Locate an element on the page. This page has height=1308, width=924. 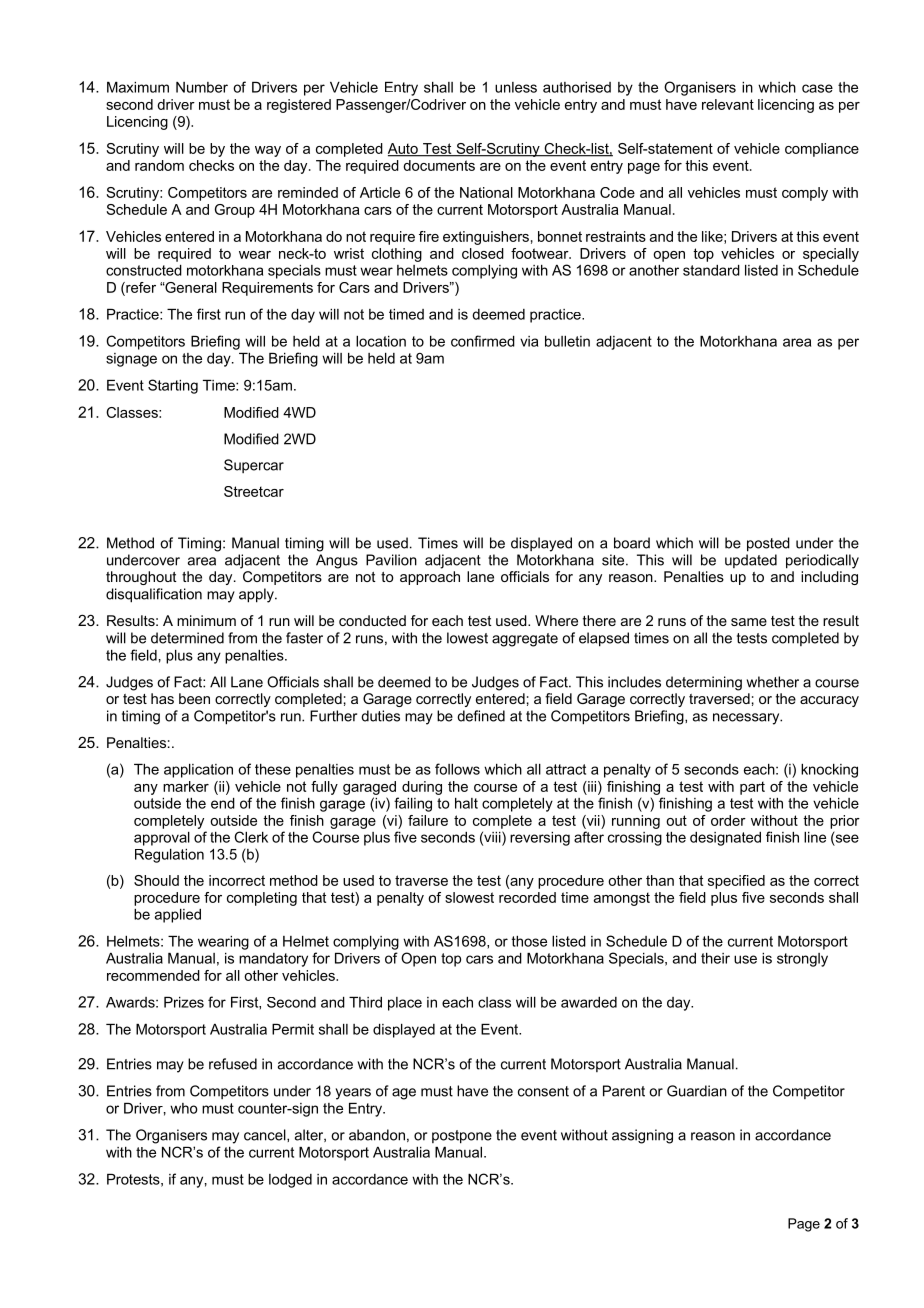
cancel is located at coordinates (266, 1135).
